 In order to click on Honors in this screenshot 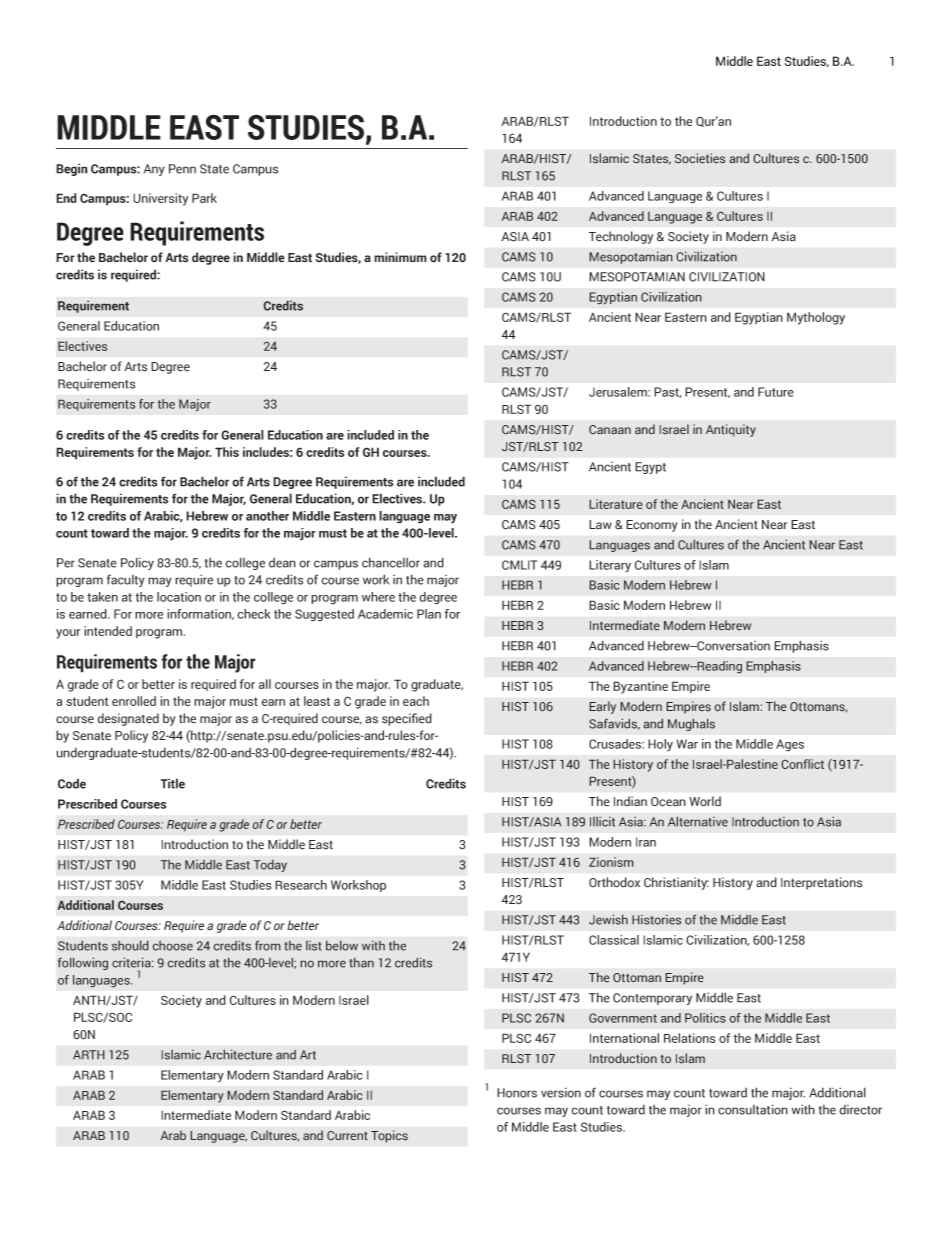, I will do `click(517, 1093)`.
